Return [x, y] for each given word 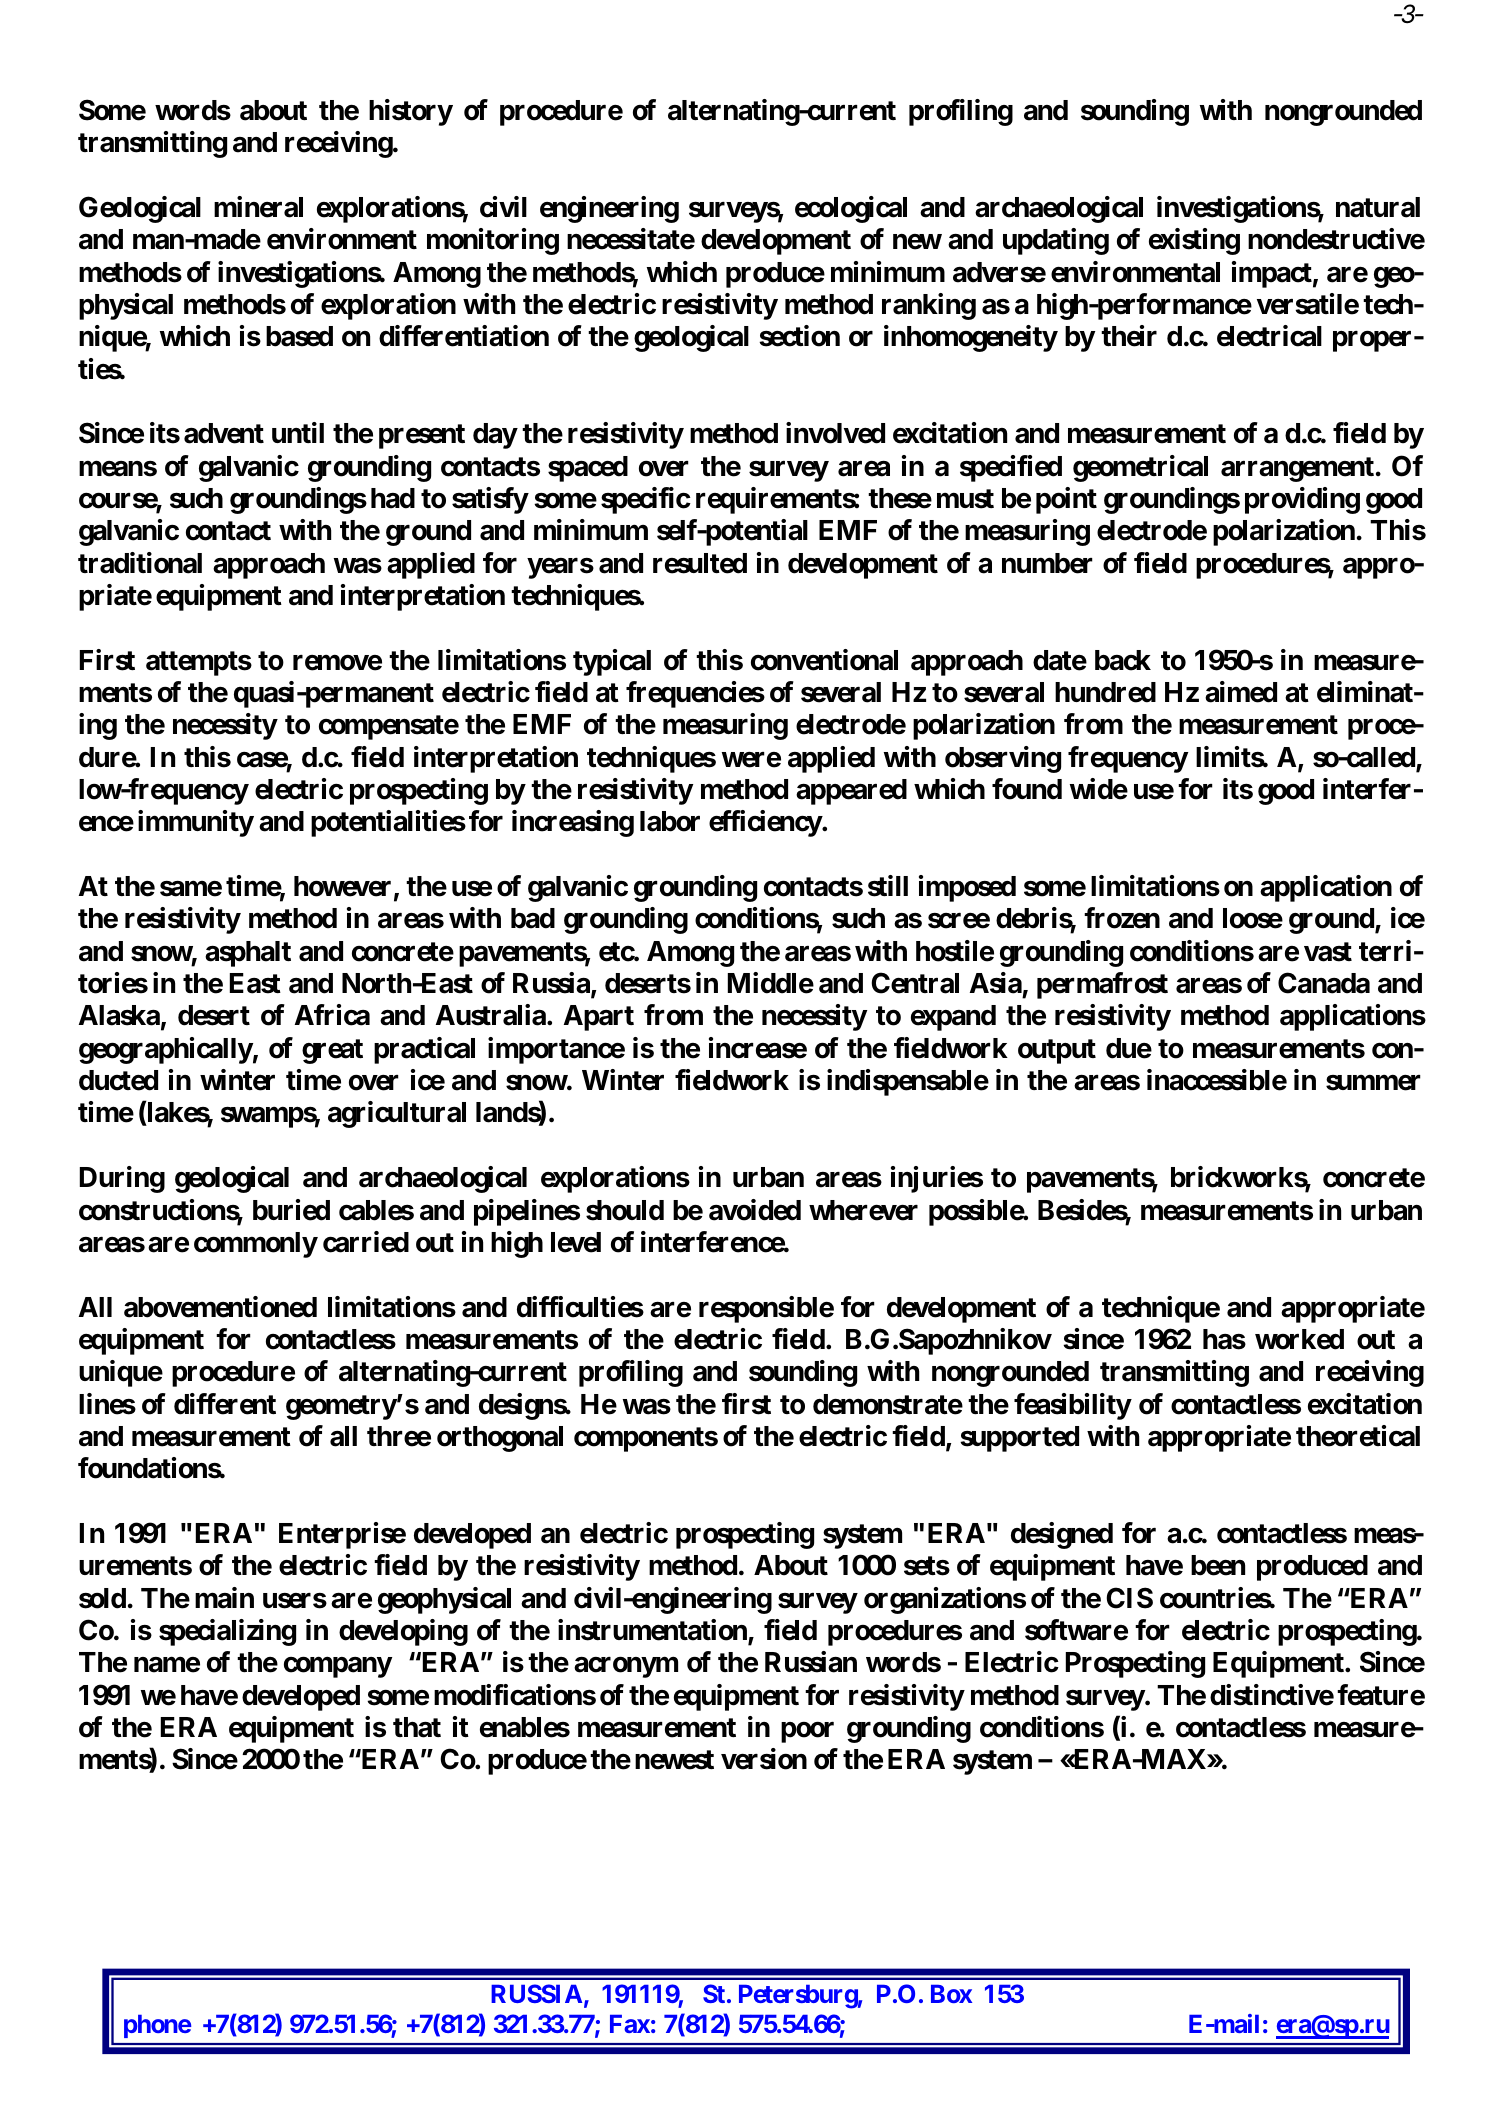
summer [1373, 1083]
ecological [851, 209]
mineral [258, 207]
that [417, 1727]
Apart [599, 1018]
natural [1378, 207]
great [332, 1051]
